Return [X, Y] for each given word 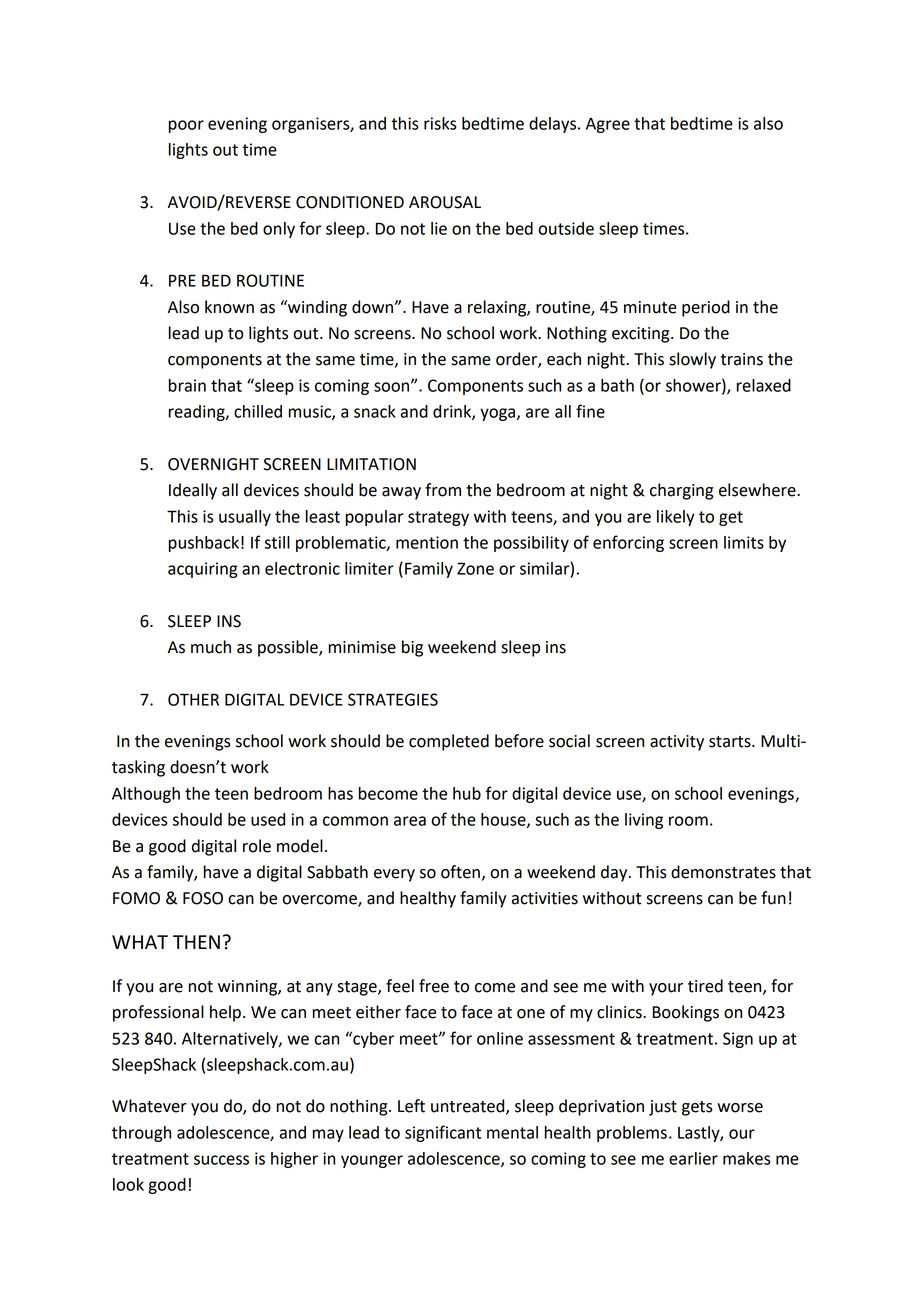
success [221, 1160]
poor [186, 126]
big [412, 648]
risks [440, 123]
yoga [499, 414]
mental [512, 1132]
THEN [196, 942]
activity [677, 743]
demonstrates [723, 872]
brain [187, 385]
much [211, 647]
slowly [692, 360]
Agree [608, 125]
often [460, 872]
